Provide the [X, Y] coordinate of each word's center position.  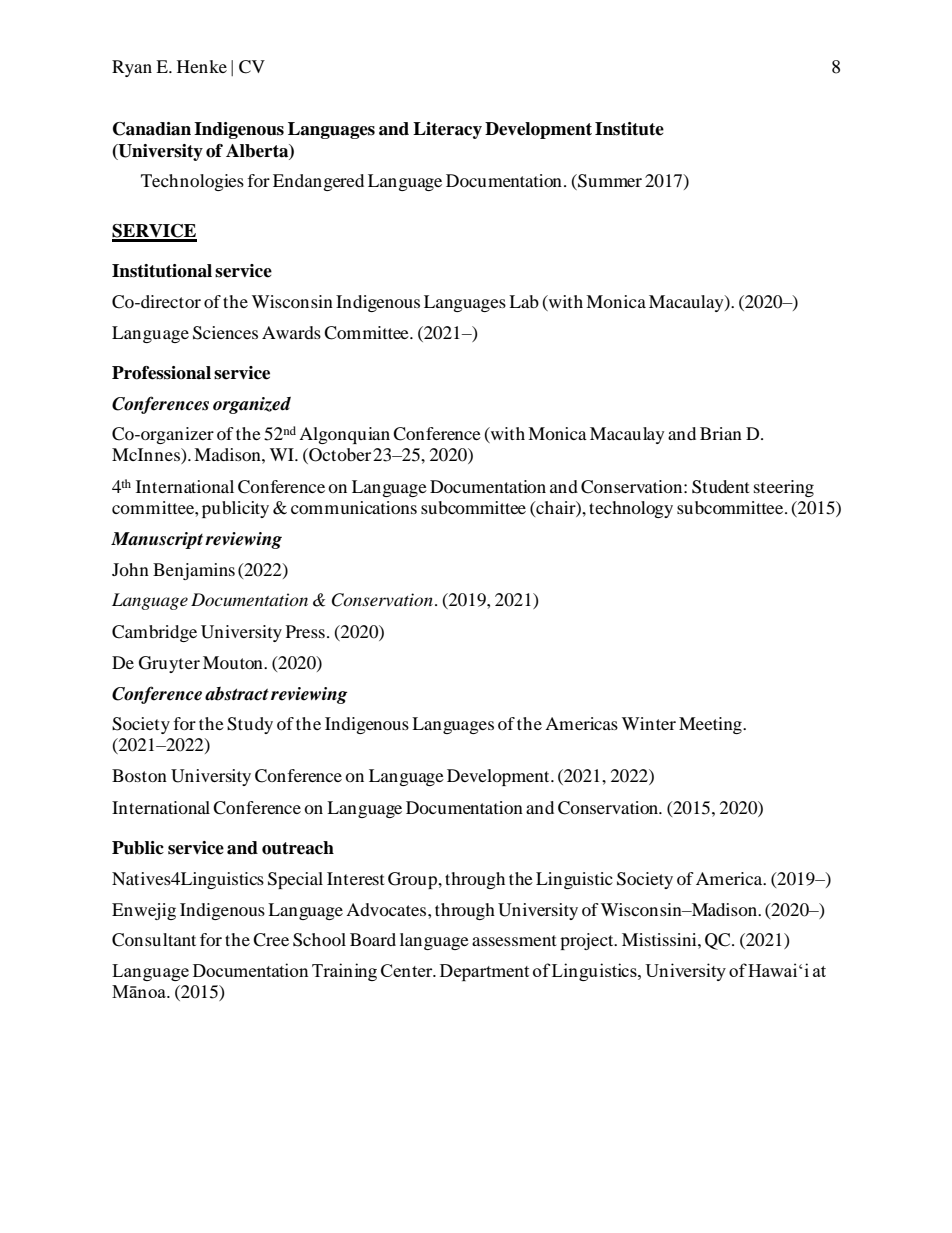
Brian [721, 433]
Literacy [447, 130]
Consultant [154, 940]
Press [305, 631]
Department [484, 972]
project [588, 941]
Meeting [711, 725]
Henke [202, 66]
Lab [524, 301]
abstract [237, 694]
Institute [629, 129]
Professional [161, 373]
